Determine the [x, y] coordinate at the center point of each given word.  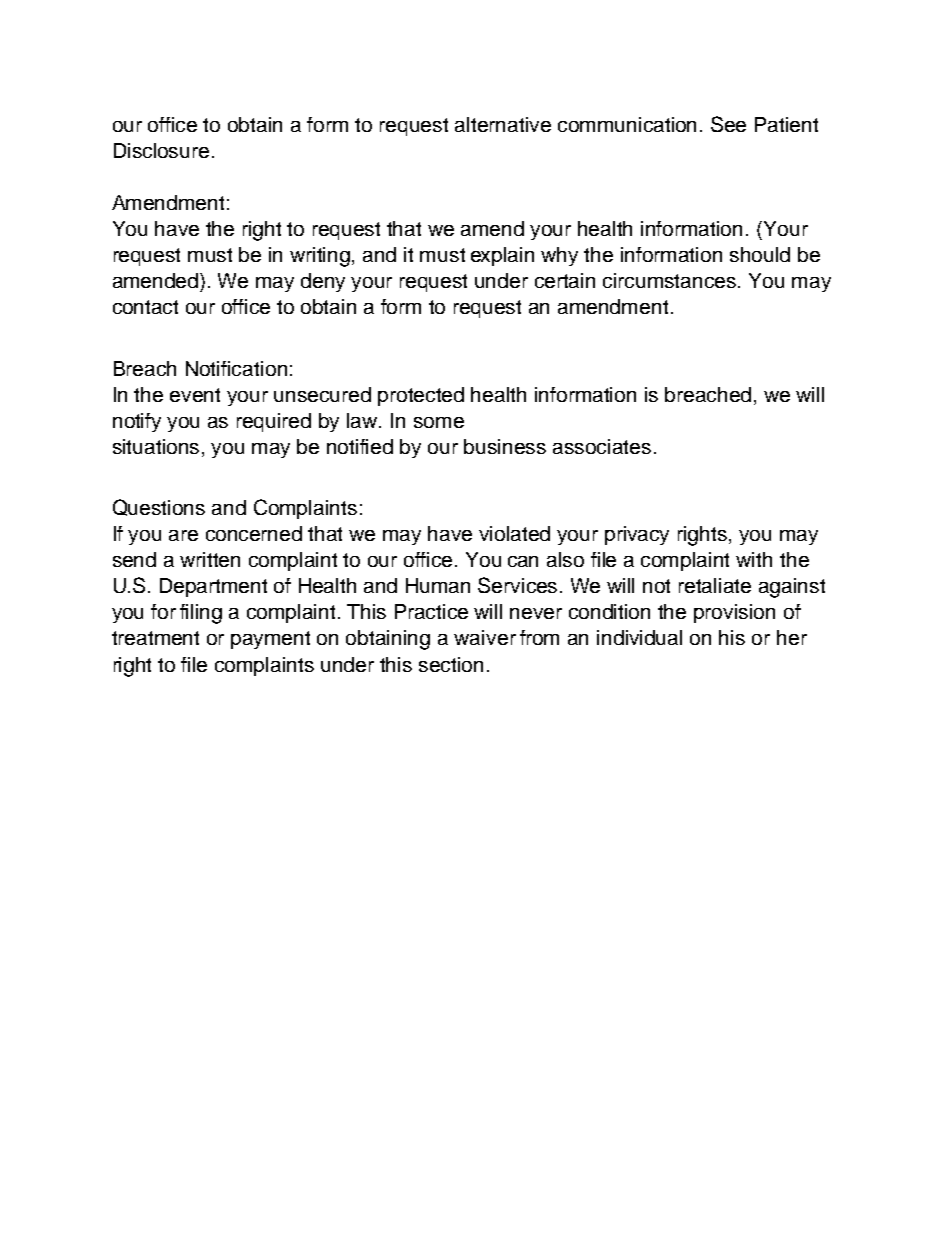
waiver [485, 637]
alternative [503, 124]
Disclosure [161, 150]
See [728, 124]
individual [639, 637]
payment [270, 640]
